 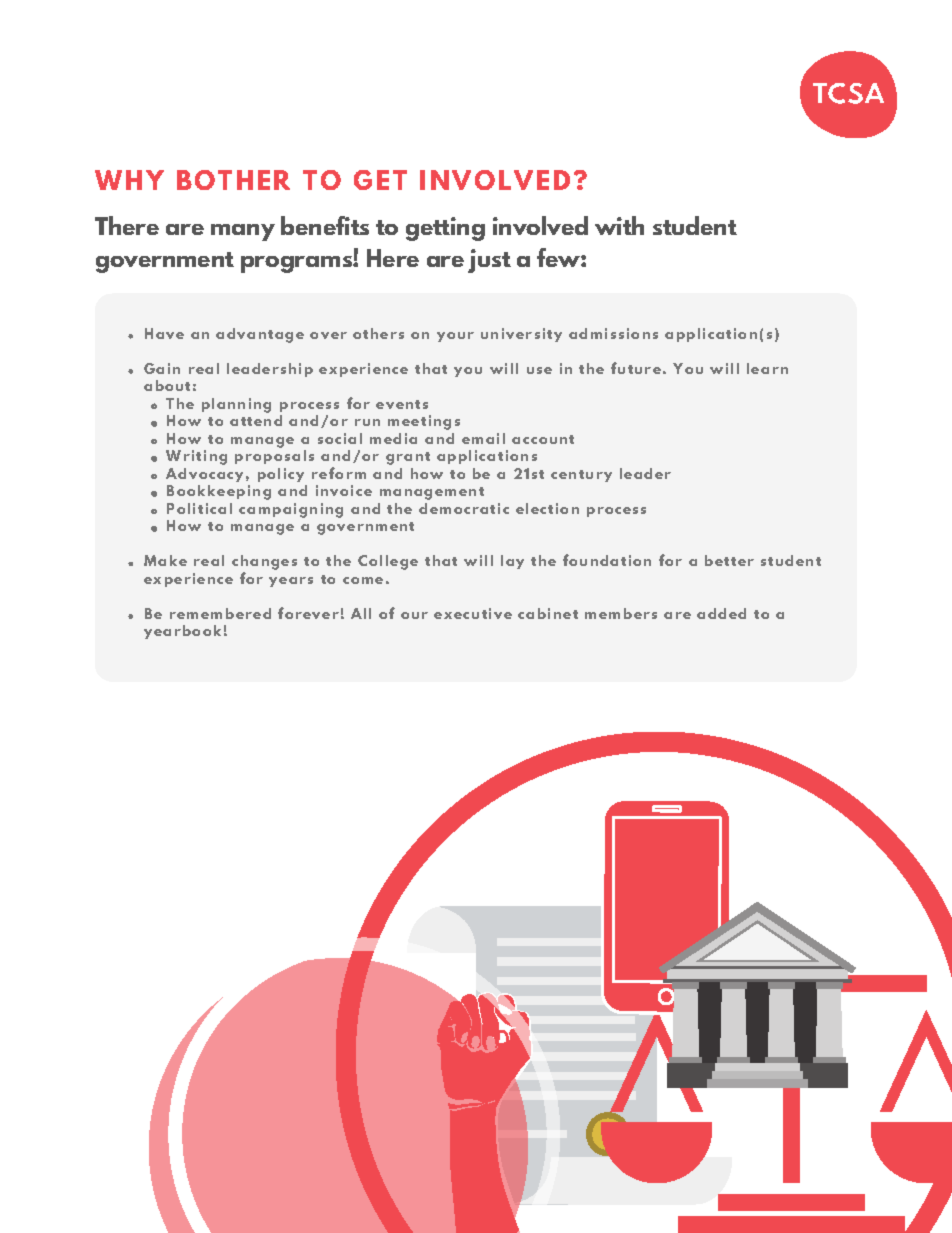 What do you see at coordinates (164, 333) in the image?
I see `Have` at bounding box center [164, 333].
